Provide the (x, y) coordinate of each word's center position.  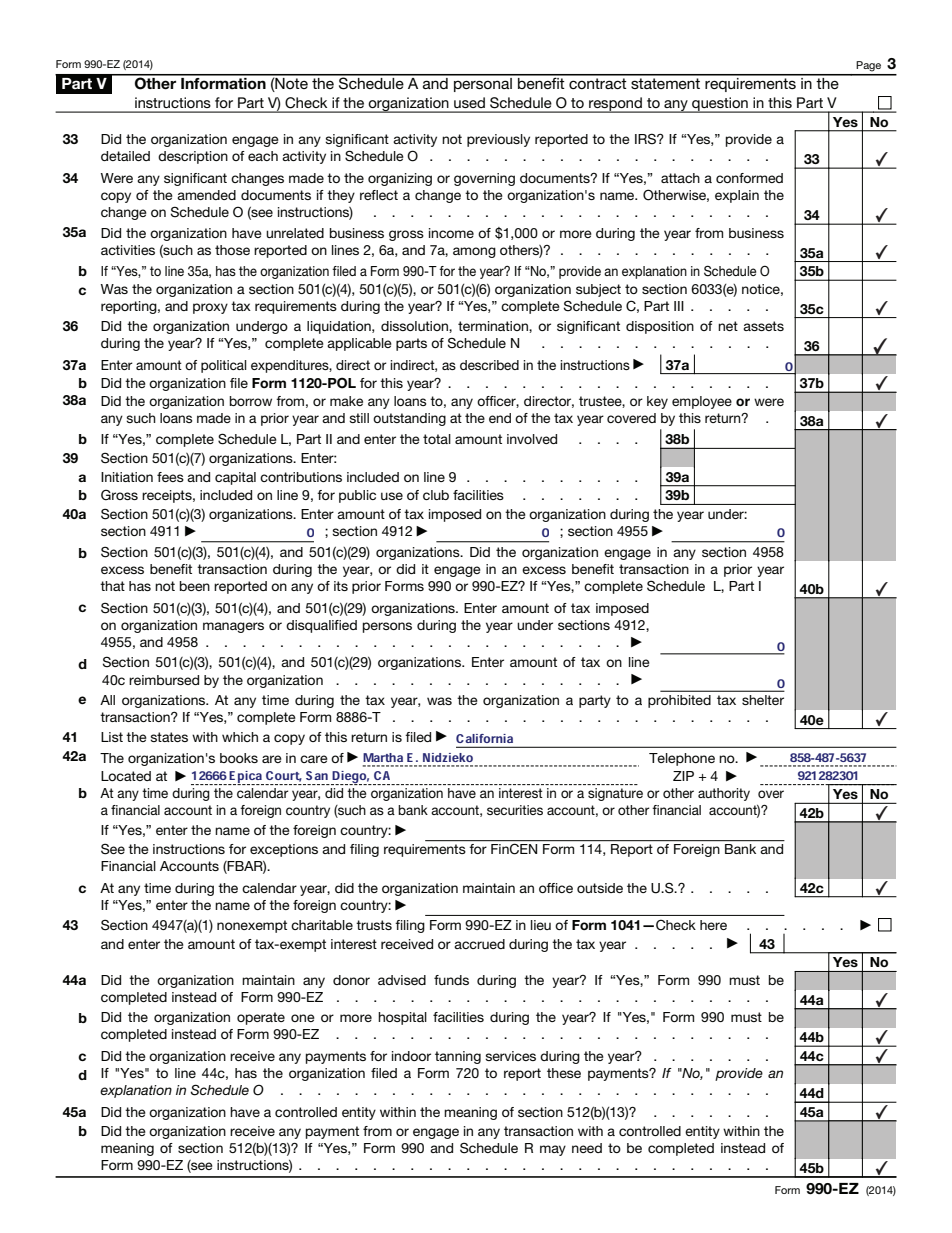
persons (387, 627)
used (469, 102)
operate (261, 1018)
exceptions (284, 850)
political (224, 366)
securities (515, 810)
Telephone (682, 759)
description (193, 157)
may (553, 1150)
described (489, 365)
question (720, 105)
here (713, 925)
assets (763, 326)
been (195, 586)
